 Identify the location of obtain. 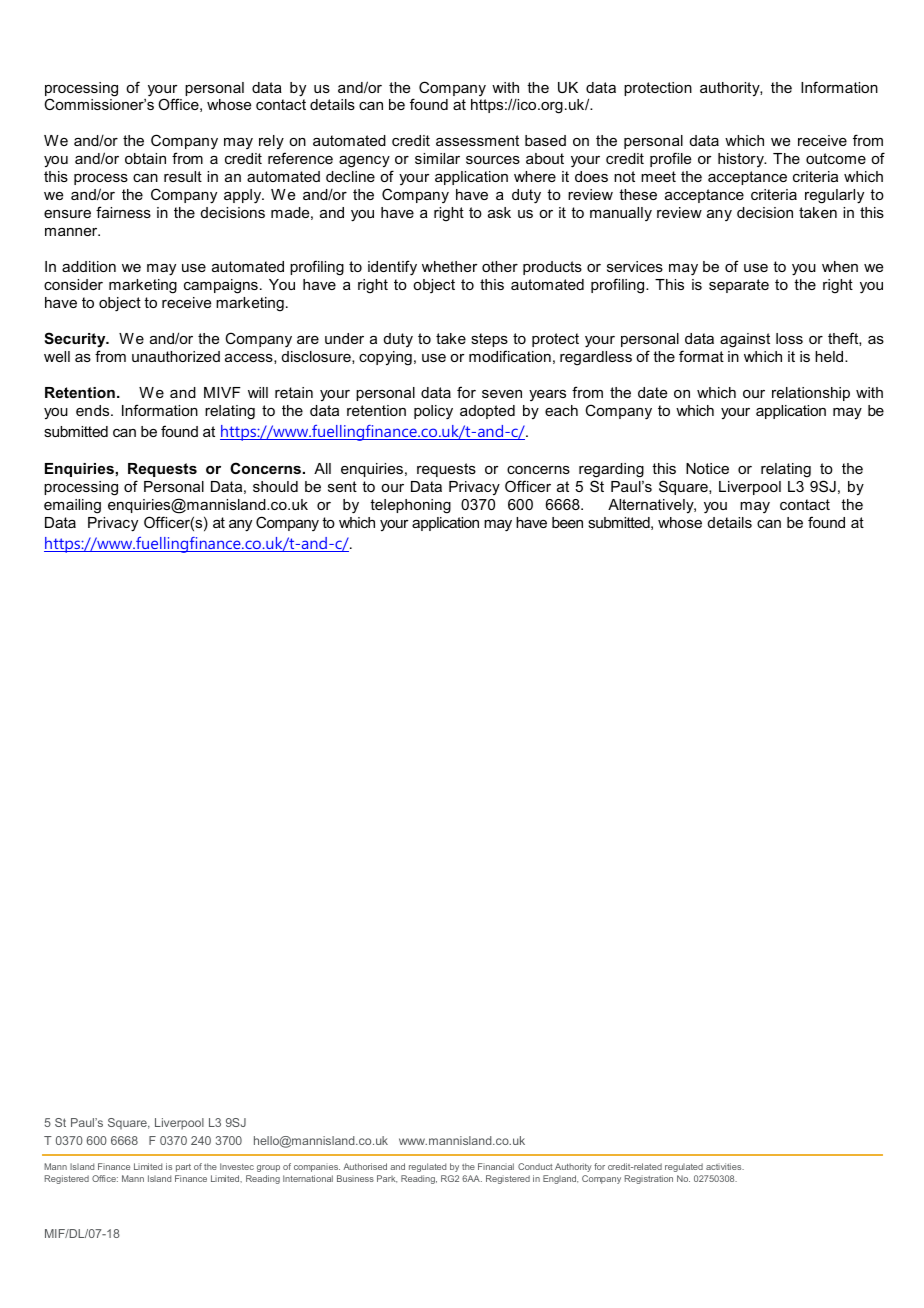
(145, 158).
